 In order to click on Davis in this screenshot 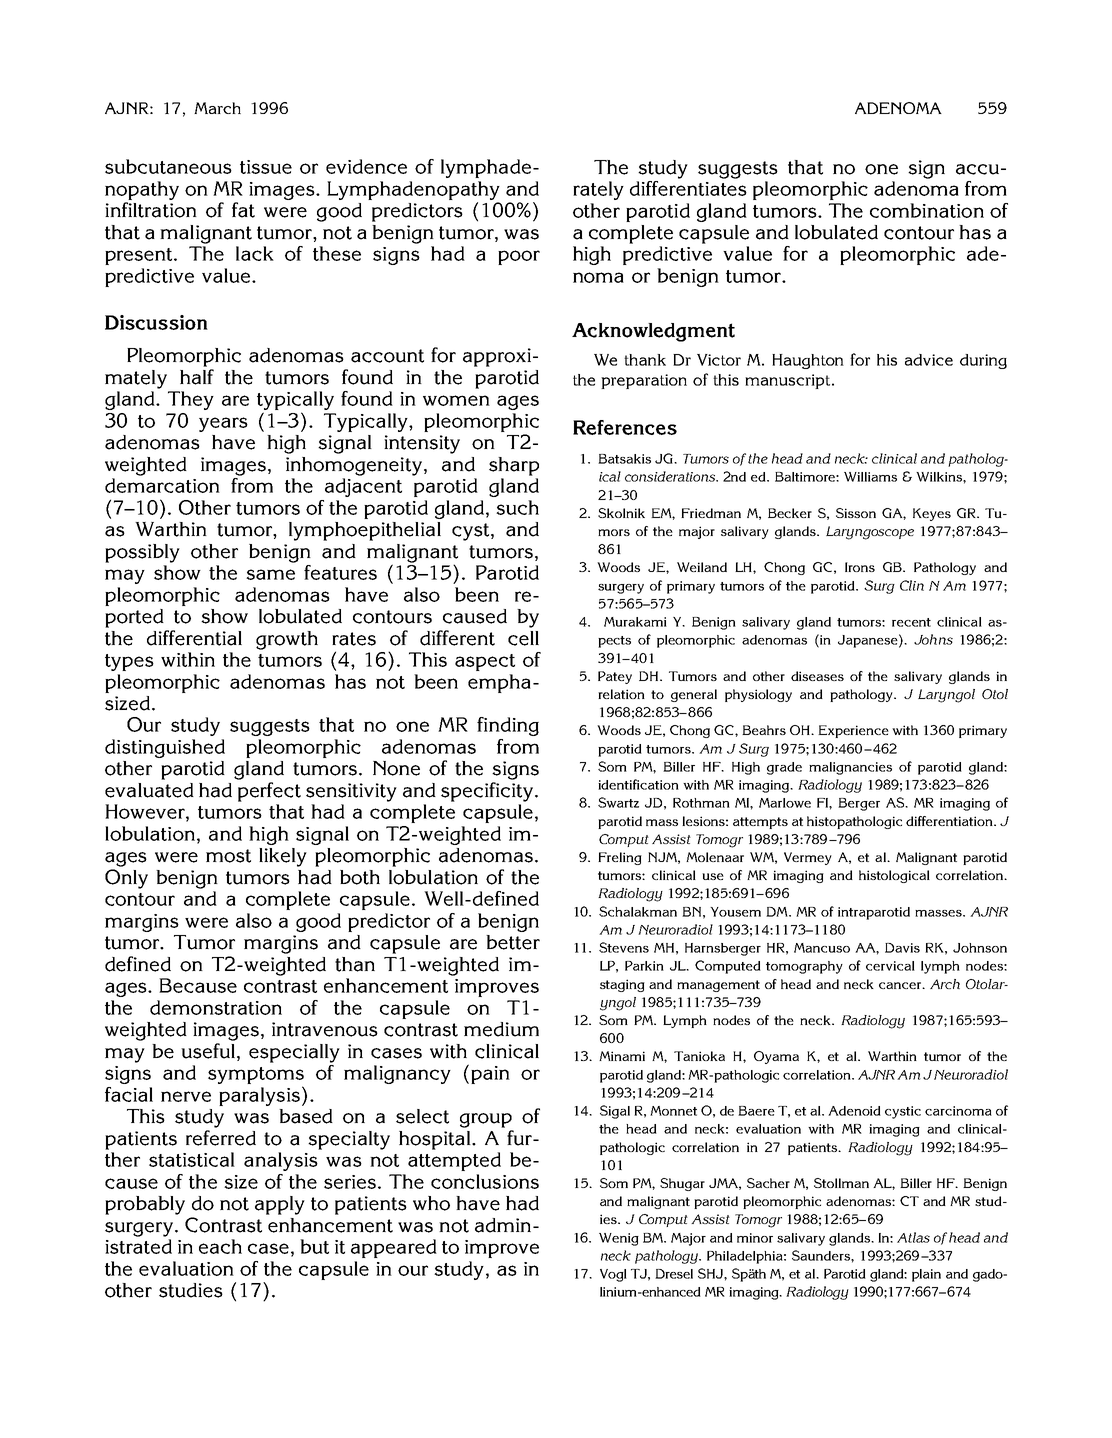, I will do `click(902, 948)`.
